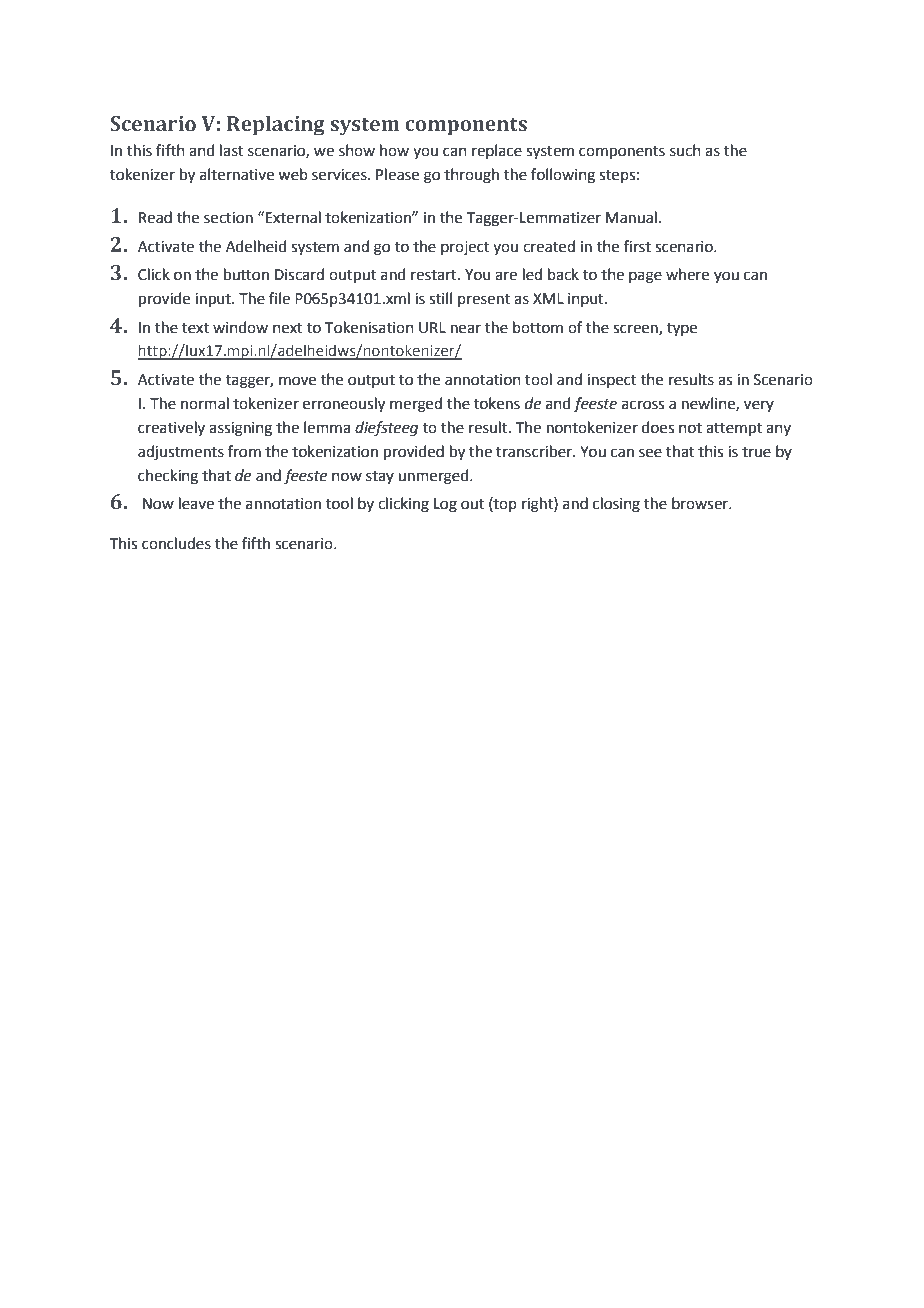 The height and width of the screenshot is (1308, 924). What do you see at coordinates (297, 381) in the screenshot?
I see `move` at bounding box center [297, 381].
